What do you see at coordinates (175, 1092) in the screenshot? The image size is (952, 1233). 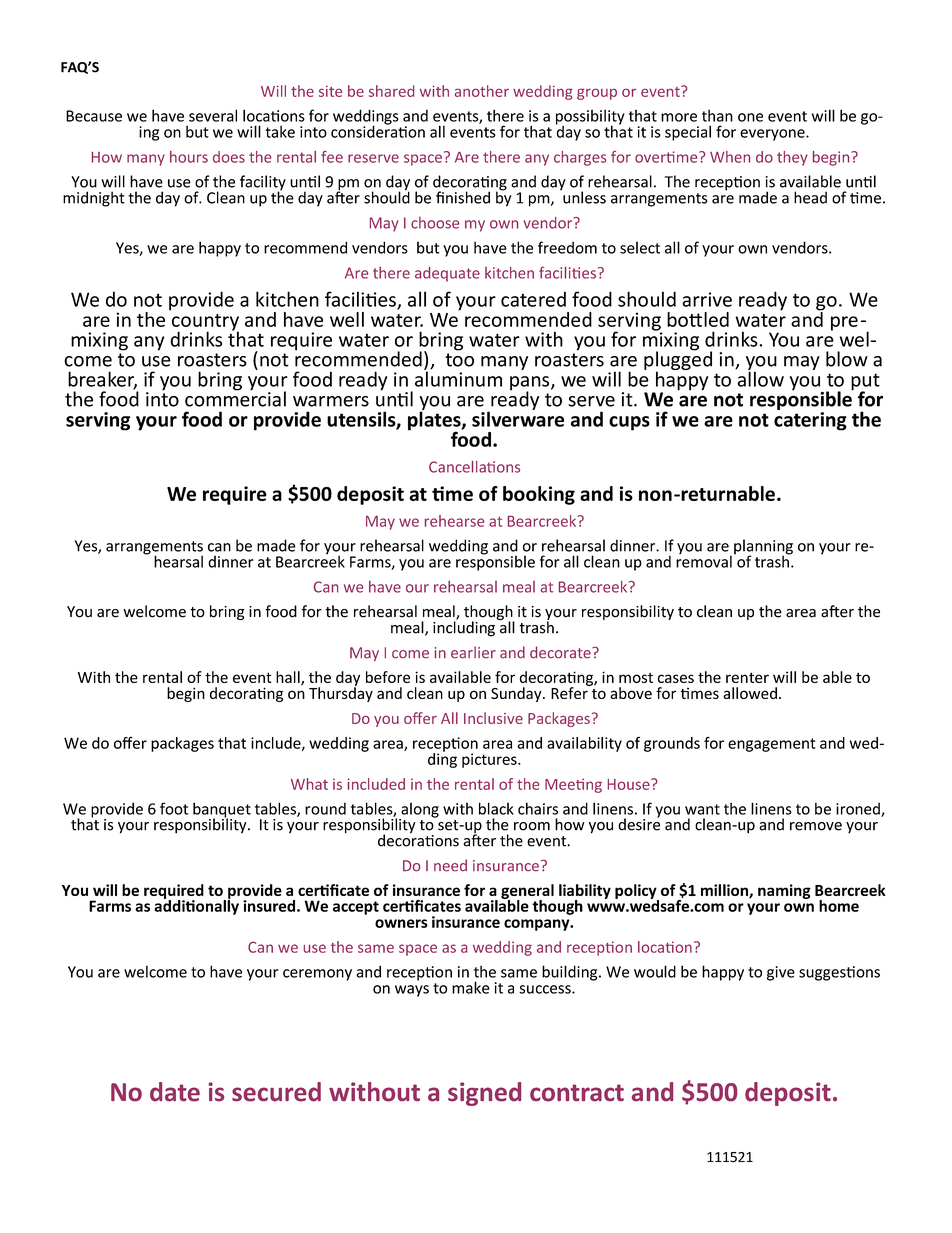 I see `date` at bounding box center [175, 1092].
